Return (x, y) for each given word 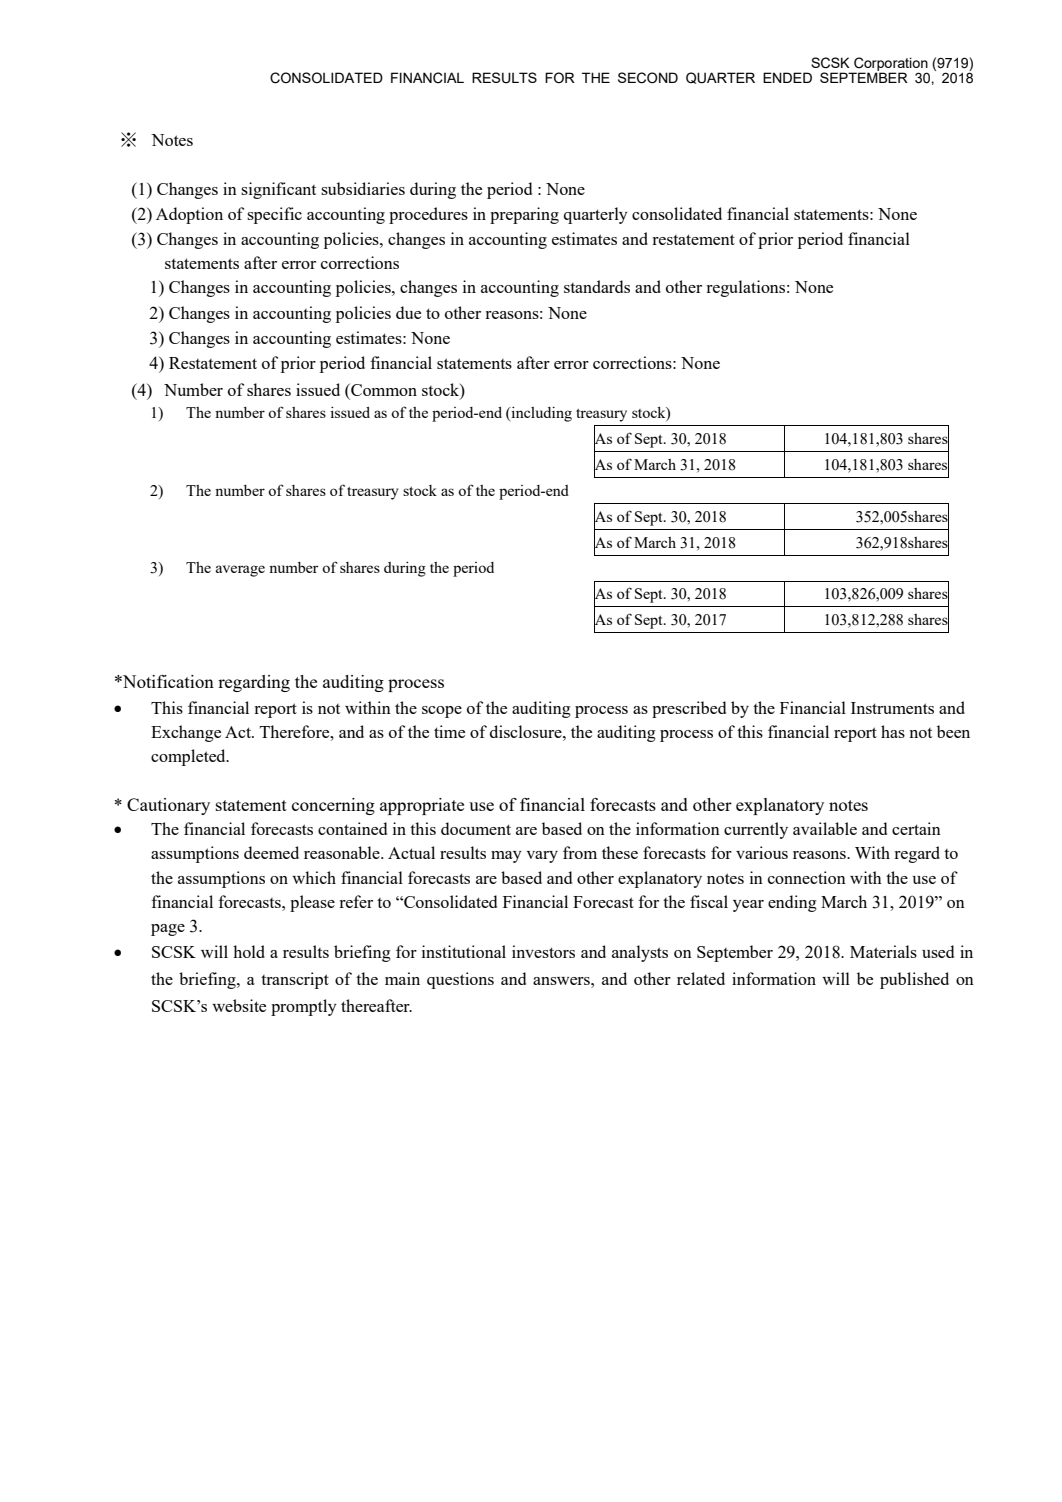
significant (278, 190)
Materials (883, 951)
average (240, 571)
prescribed (689, 709)
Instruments (892, 708)
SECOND (648, 78)
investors (543, 951)
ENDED (787, 77)
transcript (295, 980)
